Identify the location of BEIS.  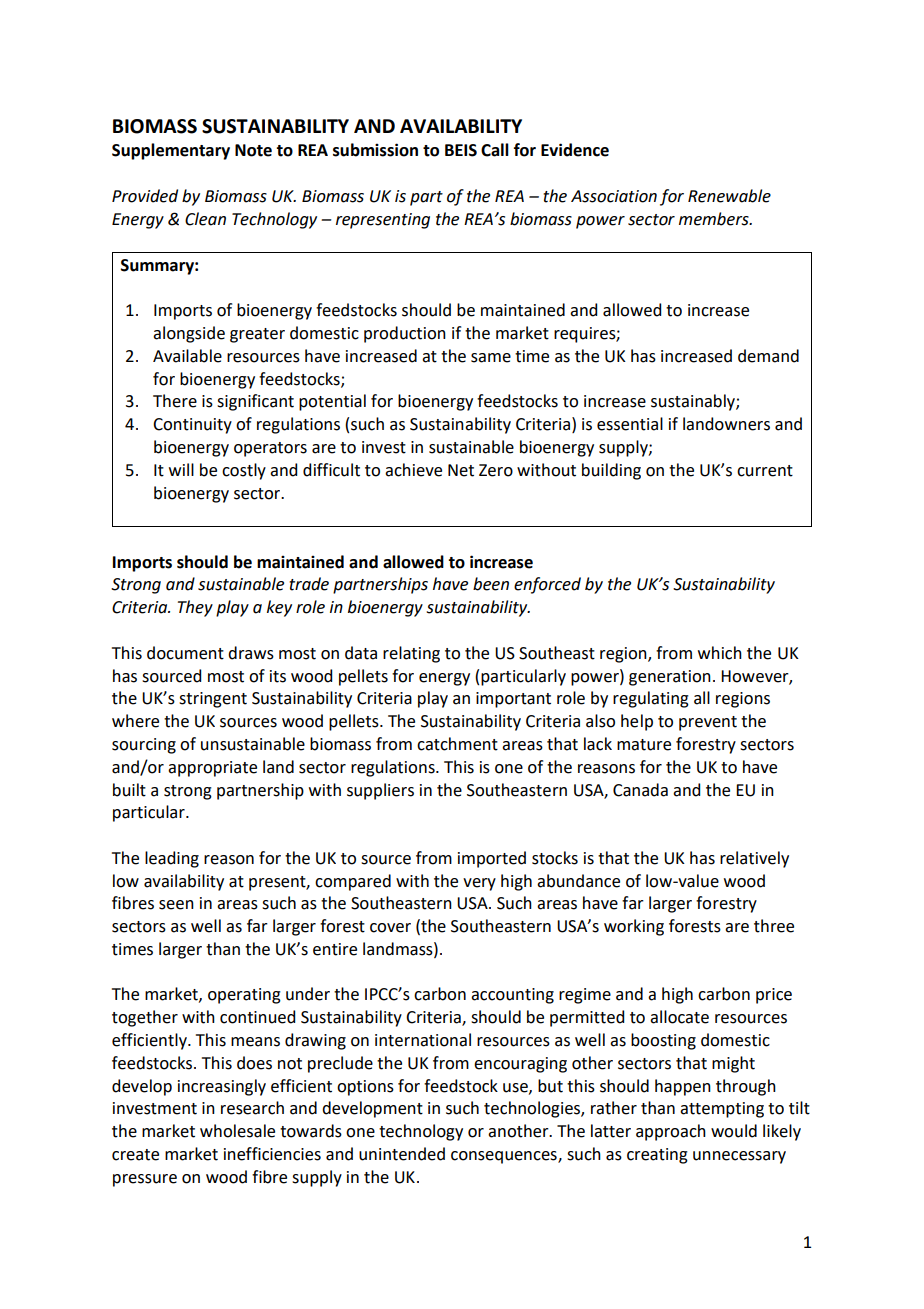
(461, 150).
